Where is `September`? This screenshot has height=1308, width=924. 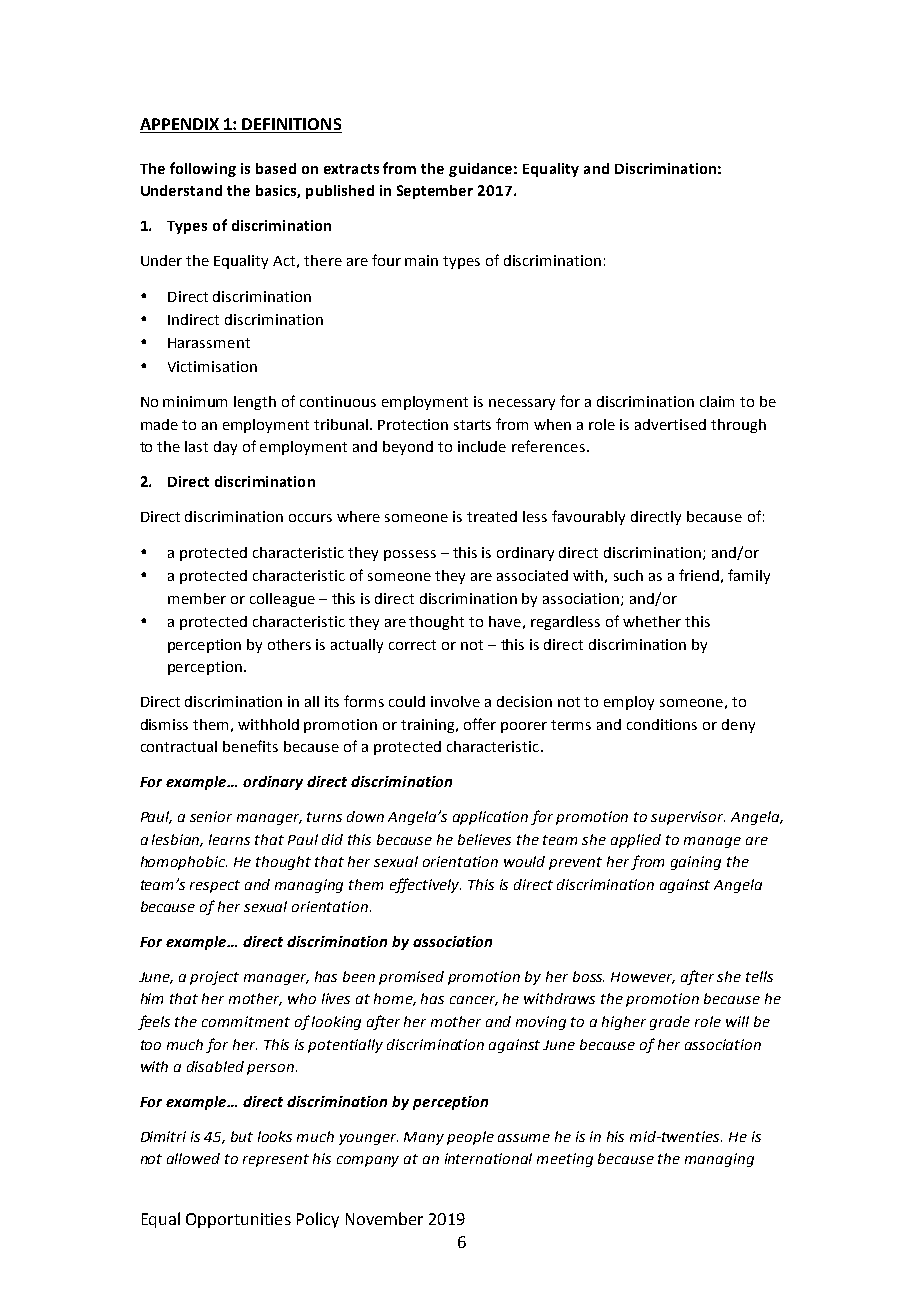
September is located at coordinates (435, 192).
